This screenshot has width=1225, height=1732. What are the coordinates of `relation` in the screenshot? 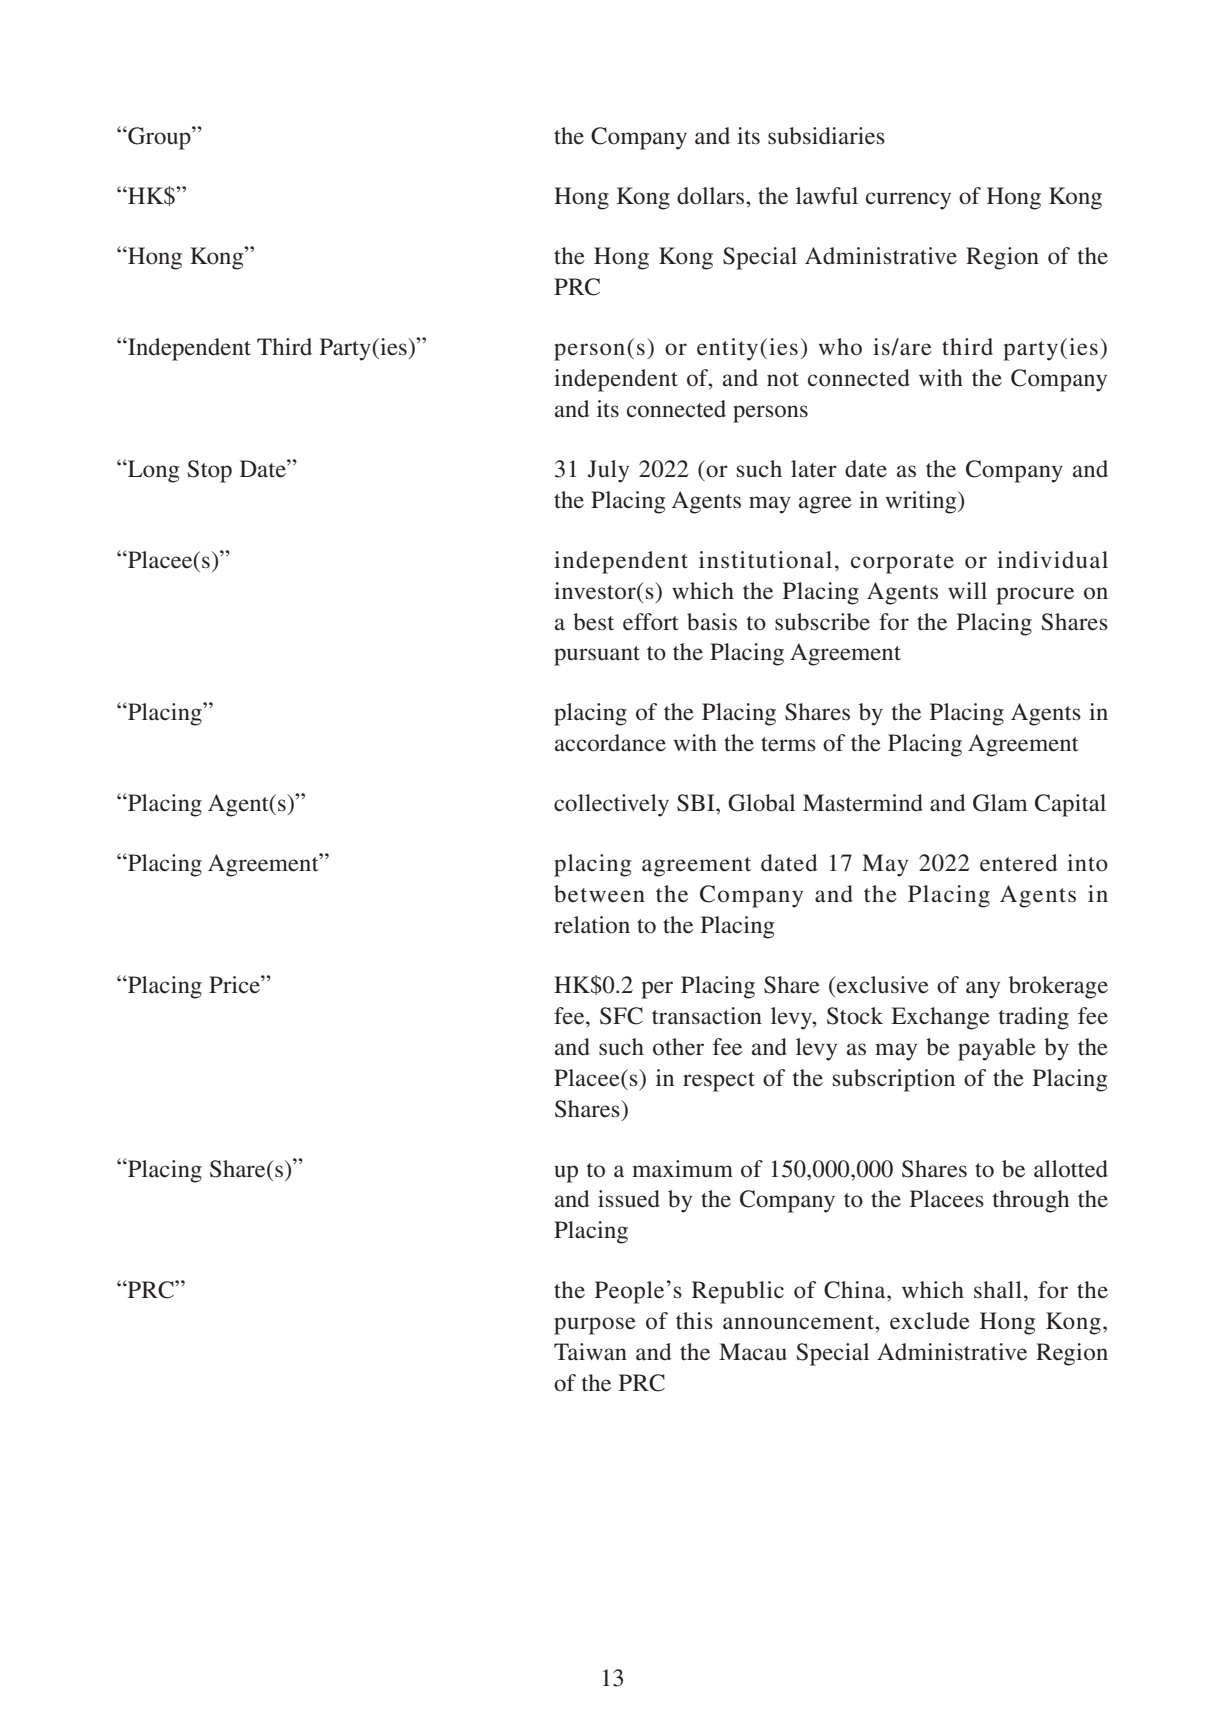 It's located at (592, 925).
